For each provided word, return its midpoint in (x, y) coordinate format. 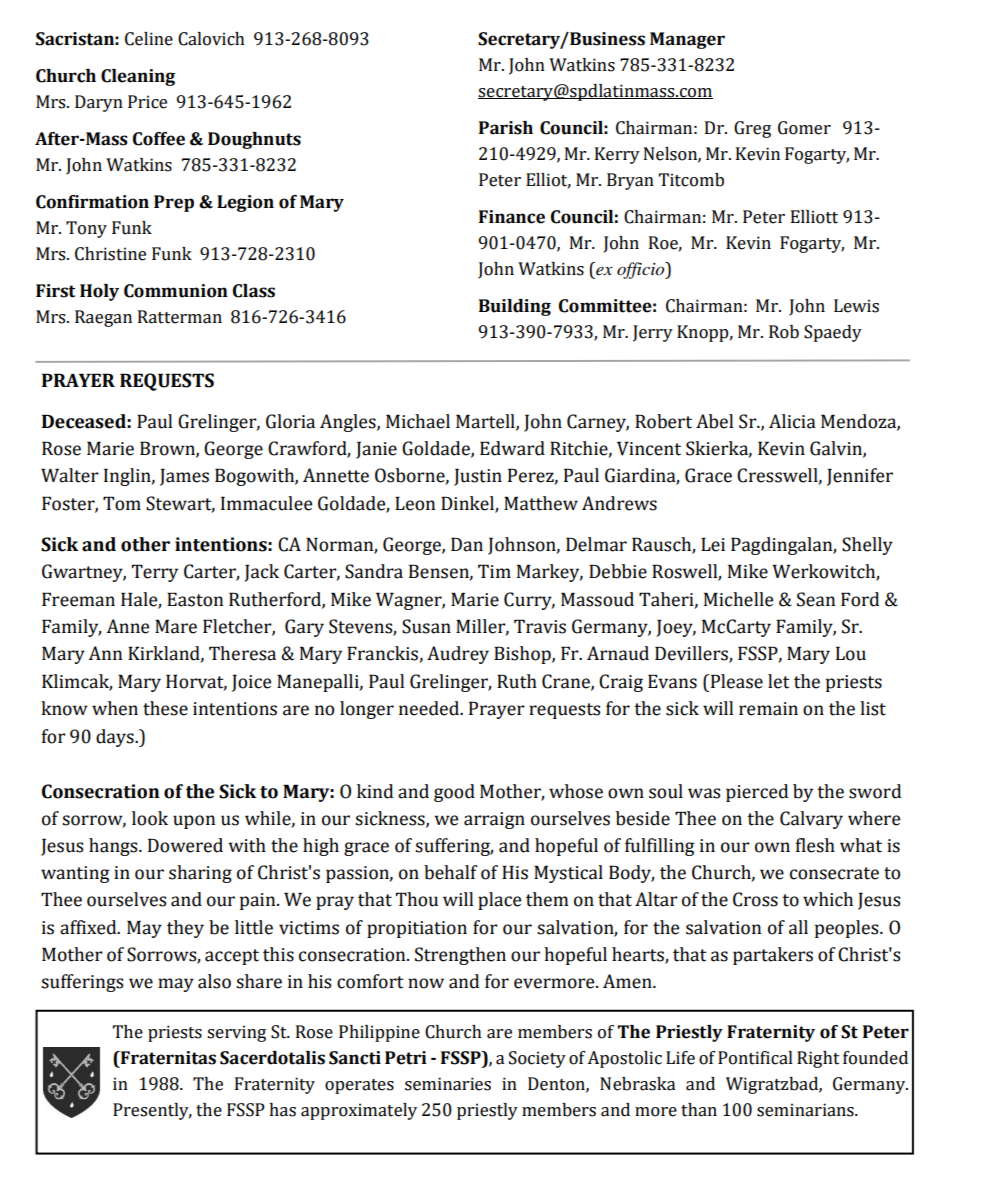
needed (430, 708)
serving (236, 1033)
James (184, 477)
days (116, 738)
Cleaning (138, 77)
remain (768, 709)
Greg (752, 129)
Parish (506, 128)
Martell (486, 422)
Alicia (792, 421)
